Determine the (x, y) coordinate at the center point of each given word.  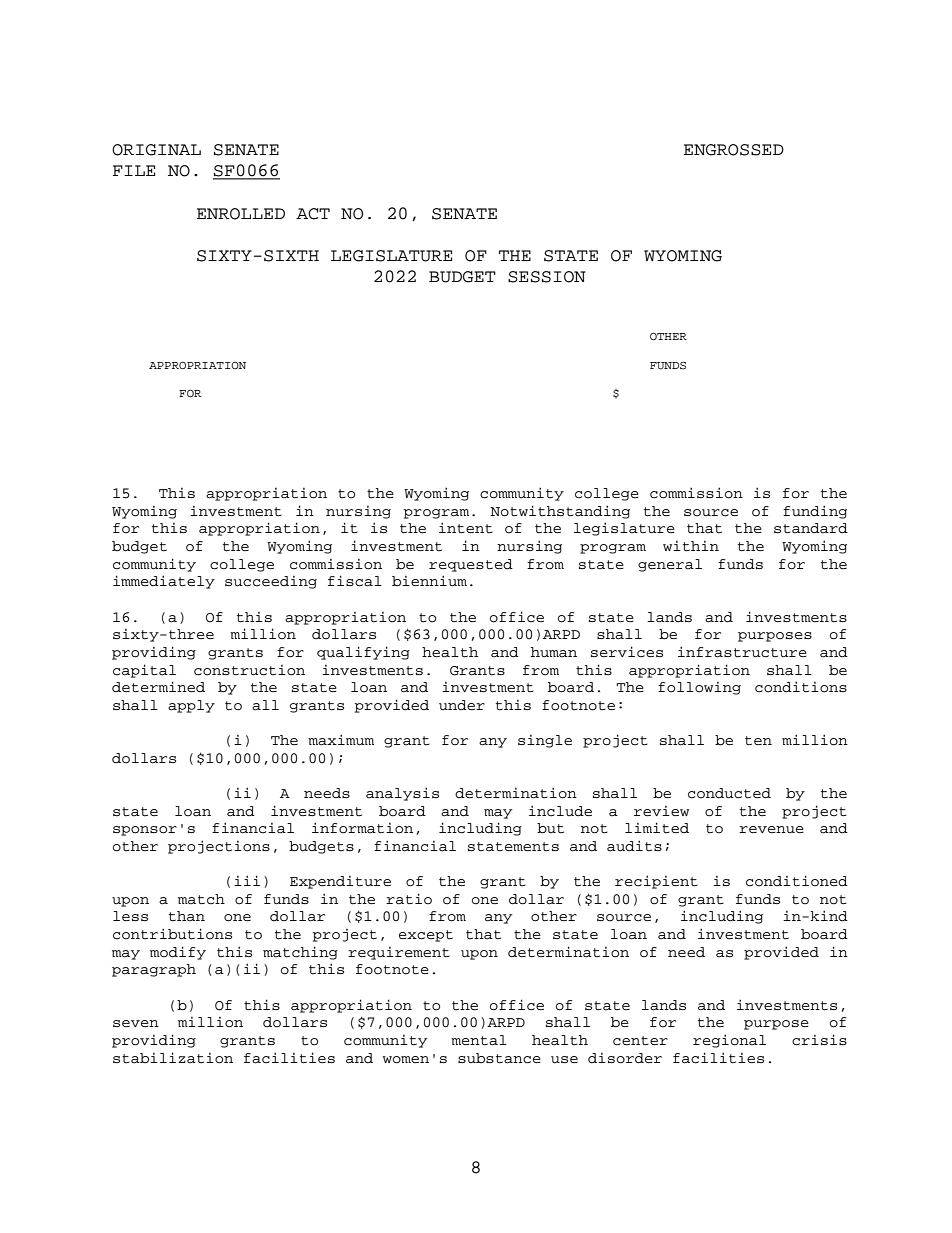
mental (479, 1040)
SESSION (547, 277)
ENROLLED (241, 214)
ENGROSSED (734, 150)
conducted (729, 793)
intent (466, 527)
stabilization (173, 1058)
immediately (164, 582)
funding (815, 512)
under (462, 705)
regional (729, 1041)
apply (191, 706)
